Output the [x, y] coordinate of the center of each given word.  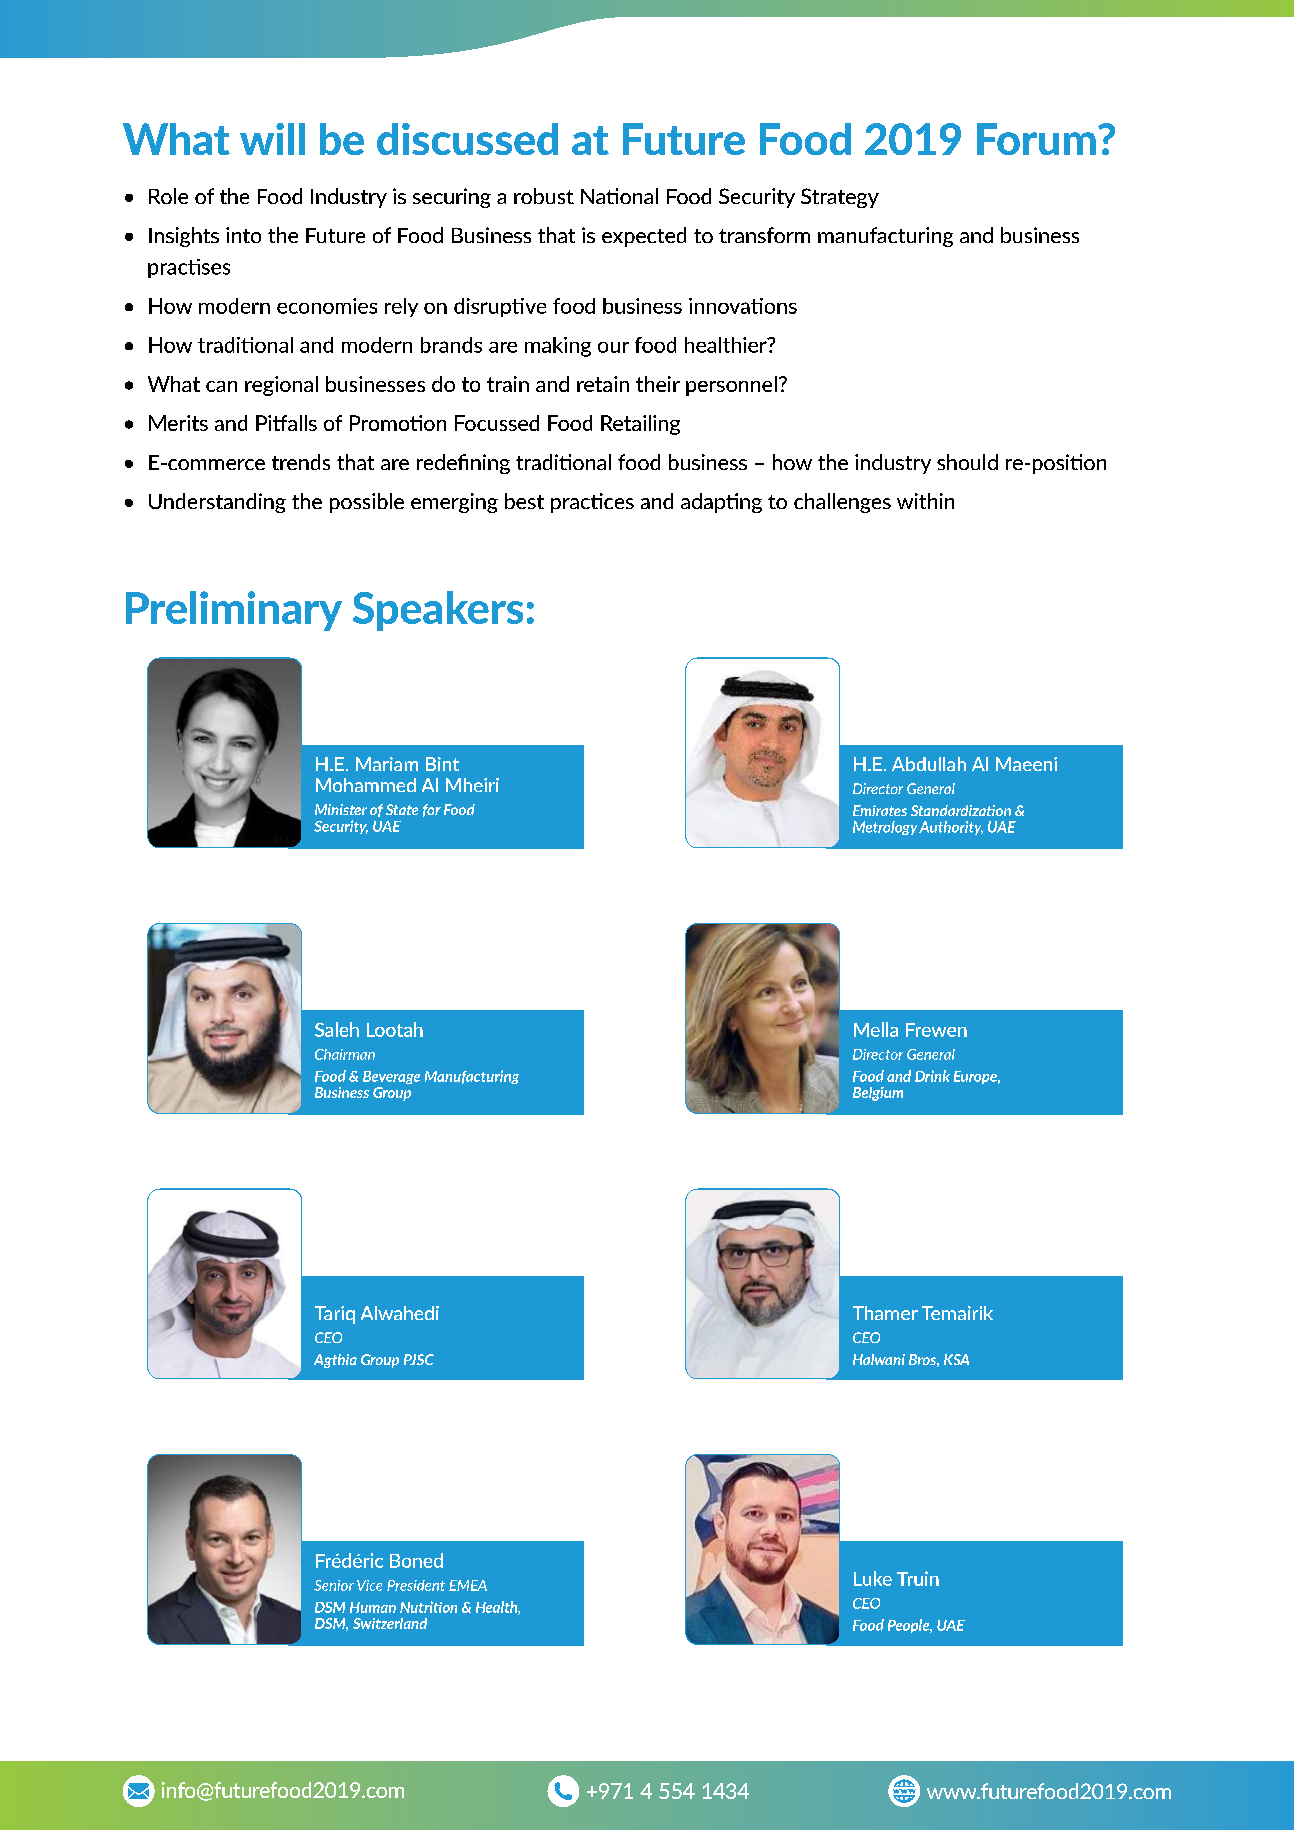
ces [619, 503]
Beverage [391, 1077]
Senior [334, 1585]
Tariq [335, 1315]
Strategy [840, 198]
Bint [442, 764]
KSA [956, 1359]
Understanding [217, 503]
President [416, 1585]
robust [544, 196]
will [272, 139]
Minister [341, 809]
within [925, 501]
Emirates [880, 810]
